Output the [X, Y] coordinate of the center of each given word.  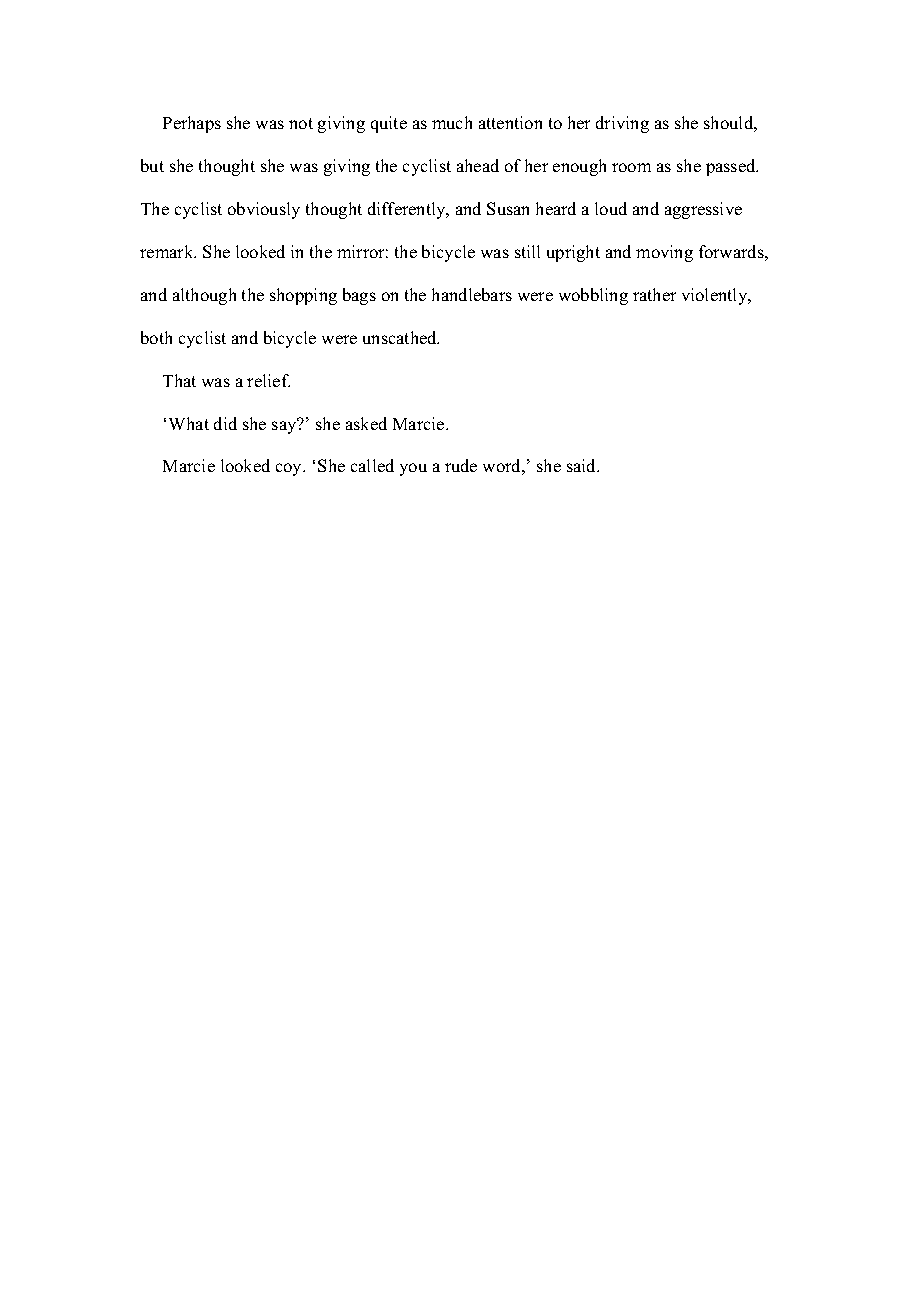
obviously [264, 210]
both [156, 337]
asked [366, 423]
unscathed [401, 337]
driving [622, 124]
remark [168, 251]
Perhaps [192, 124]
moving [664, 253]
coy [290, 469]
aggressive [703, 210]
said [583, 465]
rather [654, 294]
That [179, 380]
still [527, 251]
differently [408, 210]
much [452, 122]
